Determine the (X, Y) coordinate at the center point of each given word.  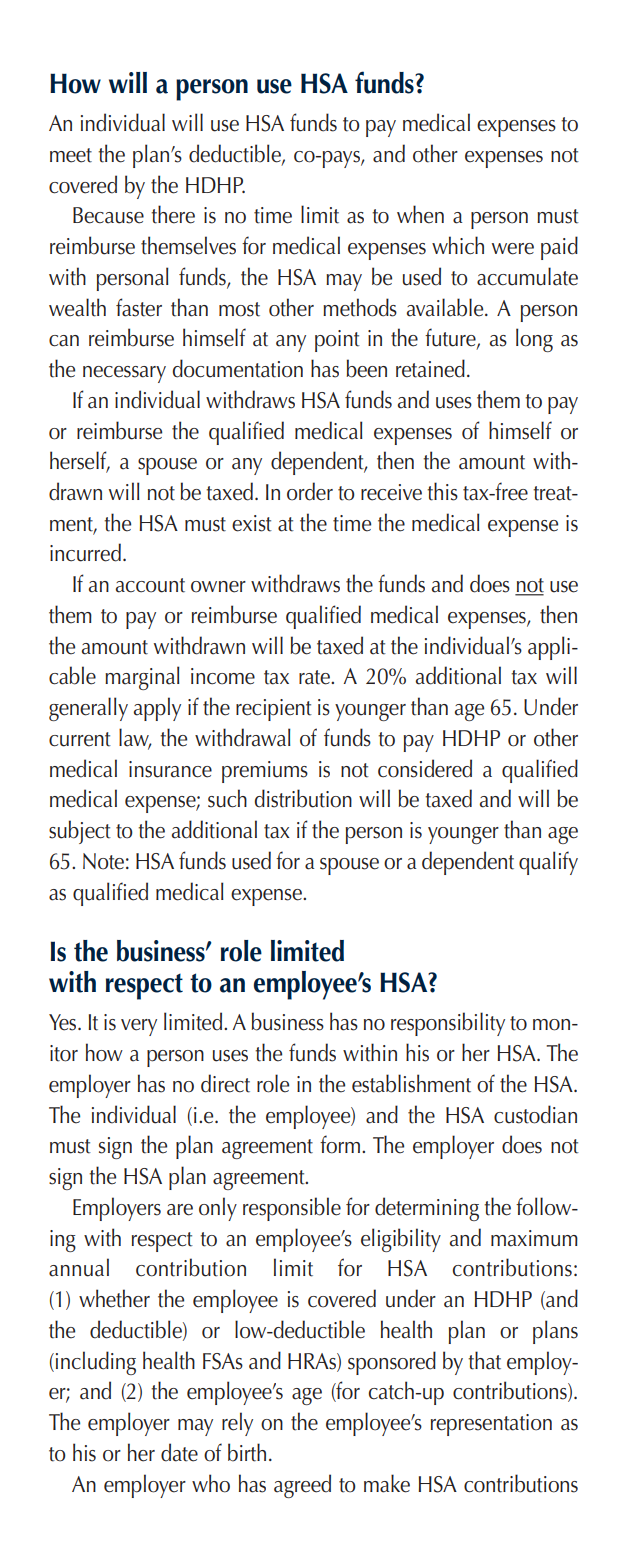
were (513, 249)
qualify (548, 863)
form (340, 1144)
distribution (303, 798)
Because (108, 215)
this (442, 491)
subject (80, 832)
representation (491, 1425)
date (179, 1452)
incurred (85, 552)
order (310, 491)
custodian (535, 1114)
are (180, 1210)
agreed (302, 1486)
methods (360, 307)
